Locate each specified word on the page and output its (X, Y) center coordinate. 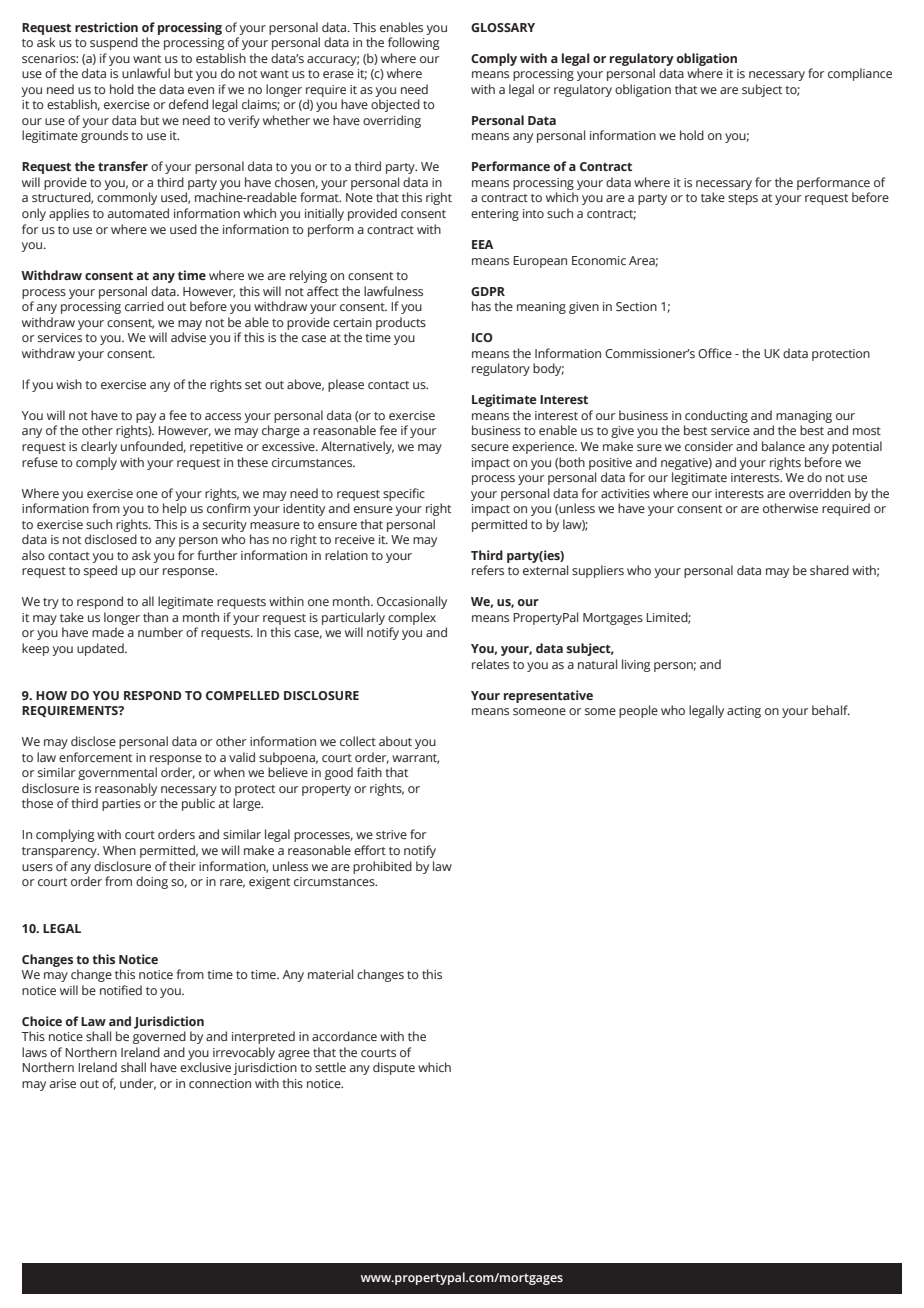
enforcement (95, 757)
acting (744, 712)
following (413, 43)
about (395, 741)
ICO (482, 337)
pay (146, 418)
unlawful (146, 73)
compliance (860, 74)
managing (804, 417)
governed (159, 1037)
